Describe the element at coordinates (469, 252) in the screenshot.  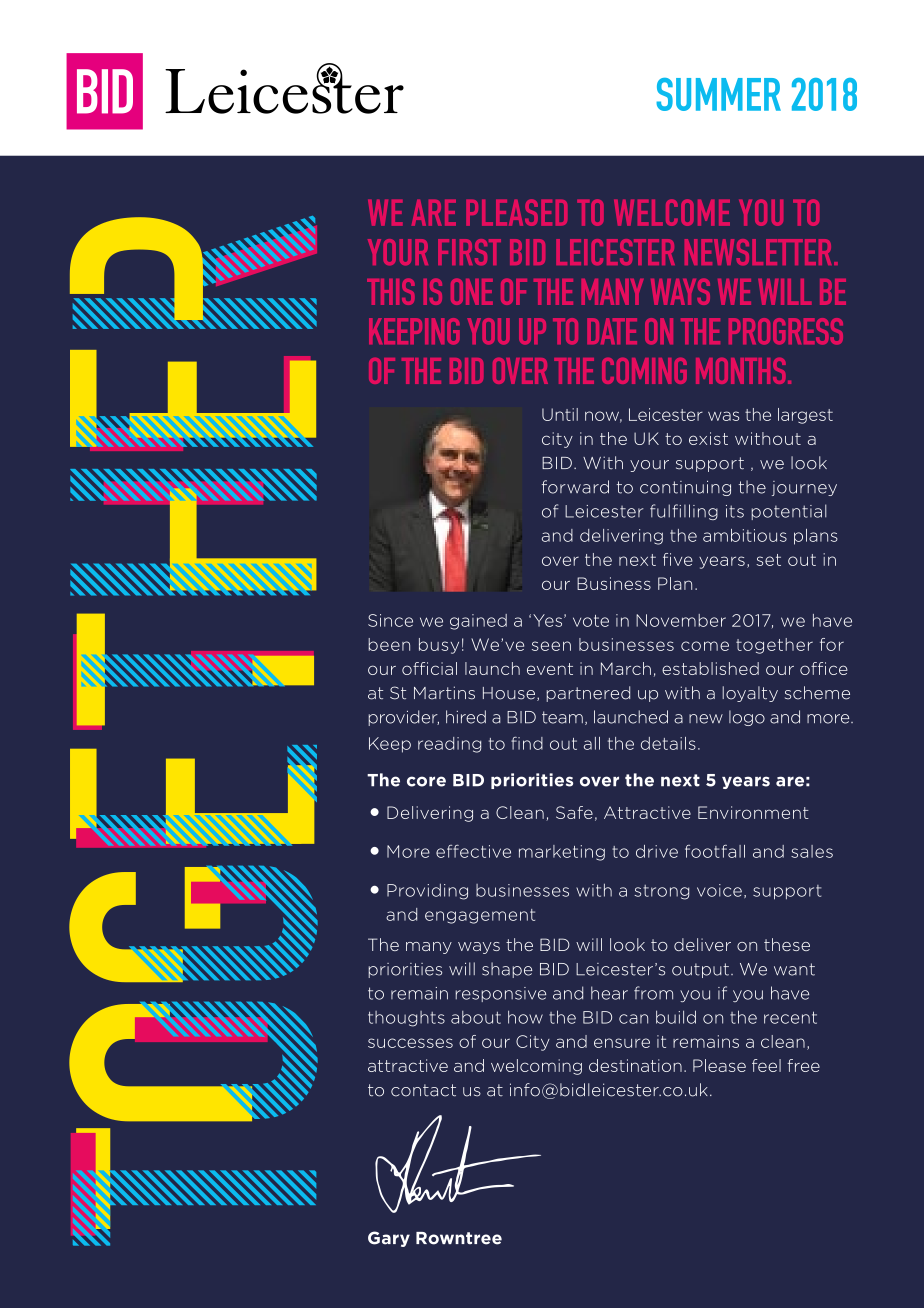
I see `FIRST` at that location.
